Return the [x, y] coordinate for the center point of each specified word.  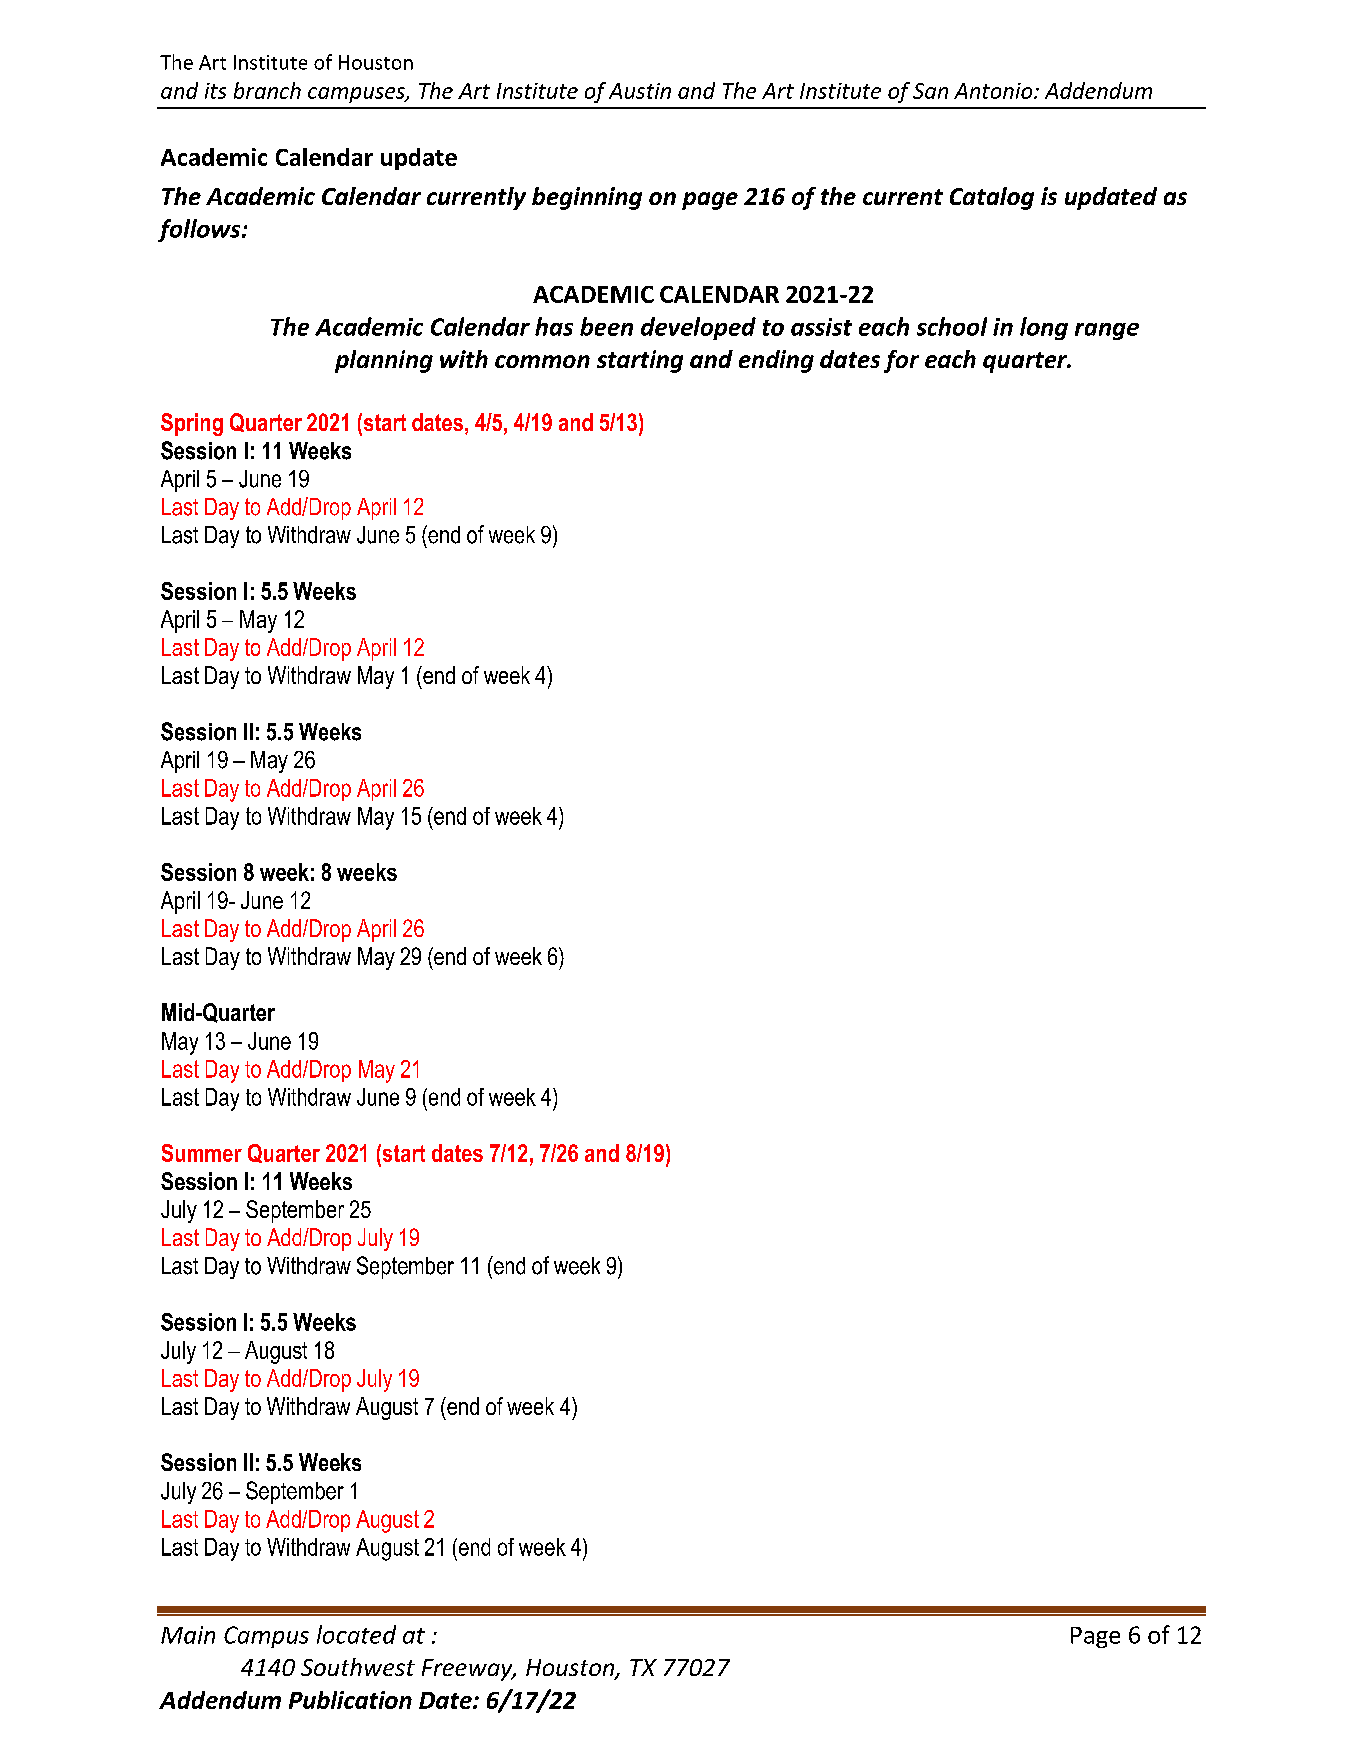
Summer [202, 1153]
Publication [350, 1700]
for [901, 361]
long [1044, 328]
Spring [192, 424]
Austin [640, 91]
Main [188, 1635]
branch [267, 90]
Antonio [994, 91]
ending [776, 361]
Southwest [358, 1667]
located [356, 1634]
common [542, 361]
